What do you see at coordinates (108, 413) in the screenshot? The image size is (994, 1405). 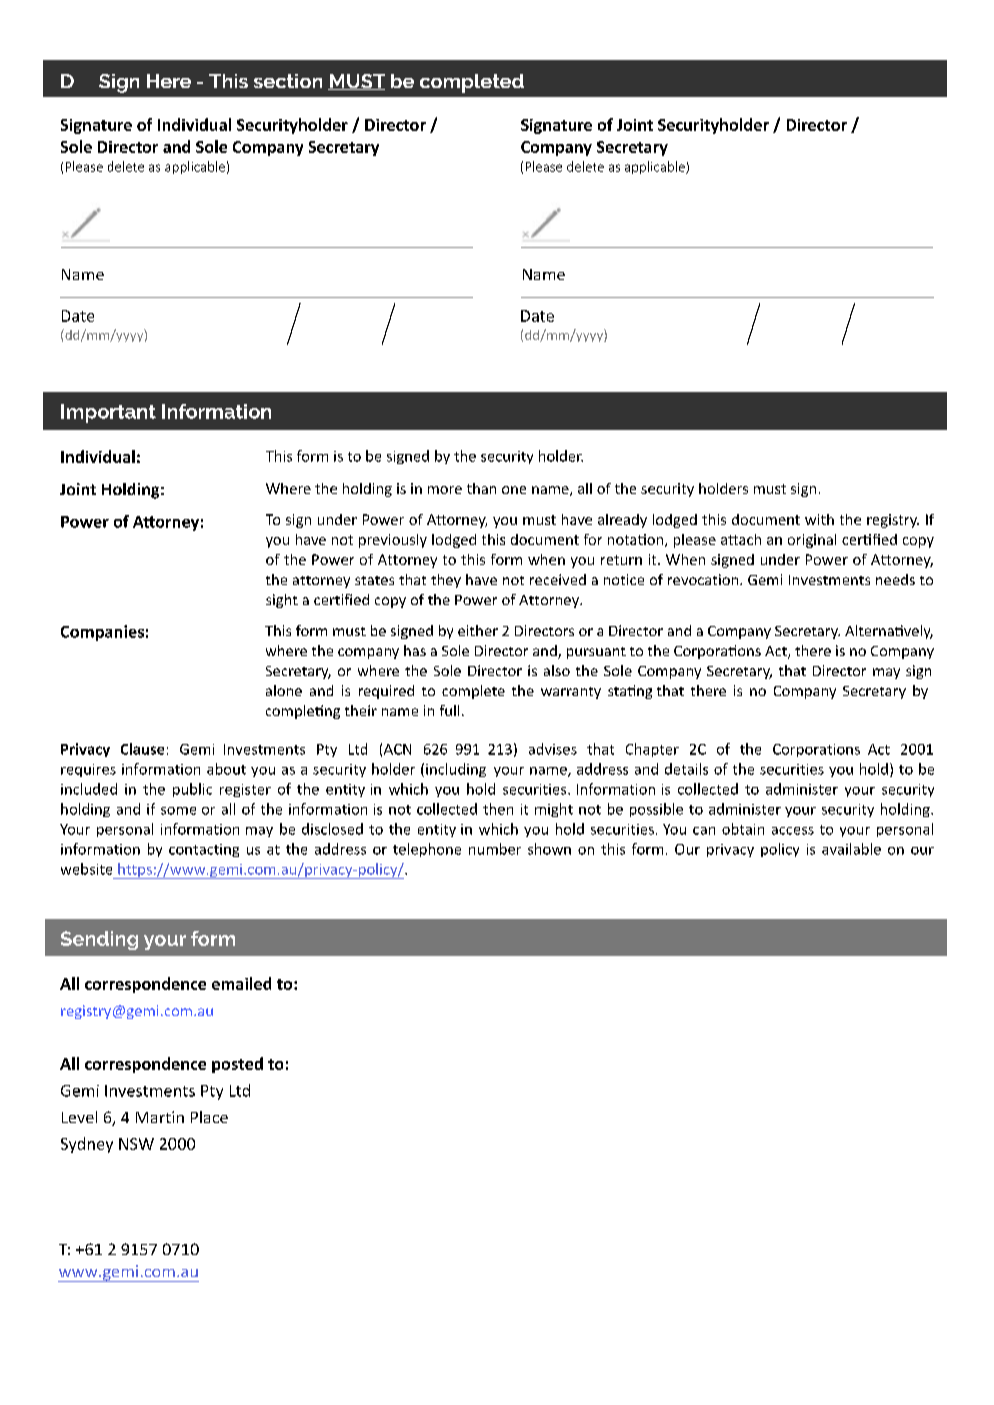 I see `Important` at bounding box center [108, 413].
